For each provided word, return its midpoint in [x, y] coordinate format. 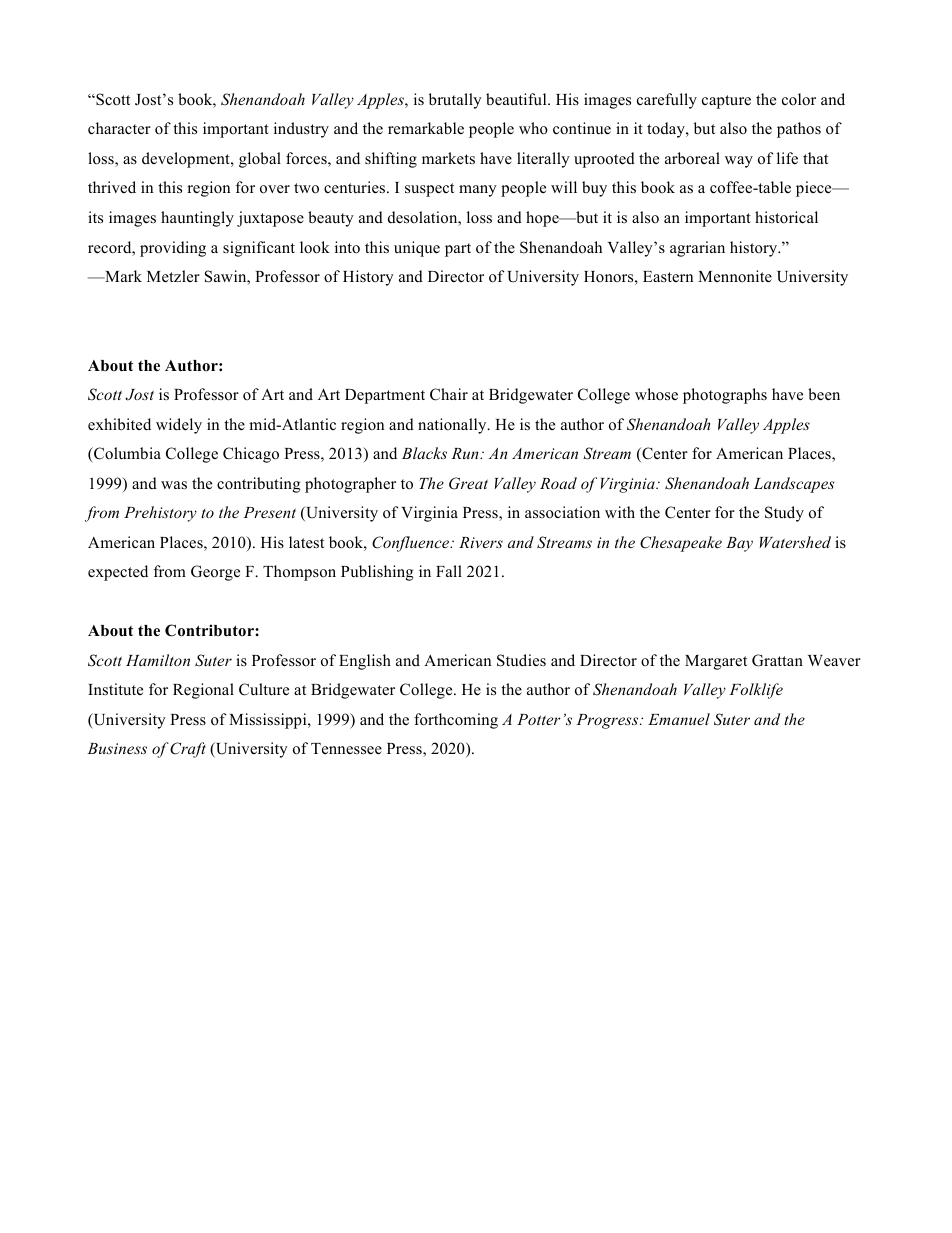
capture [726, 102]
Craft [188, 750]
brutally [455, 101]
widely [179, 426]
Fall [449, 571]
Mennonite [735, 276]
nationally [453, 426]
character [119, 128]
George [215, 573]
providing [173, 249]
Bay [739, 544]
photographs [725, 396]
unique [417, 249]
